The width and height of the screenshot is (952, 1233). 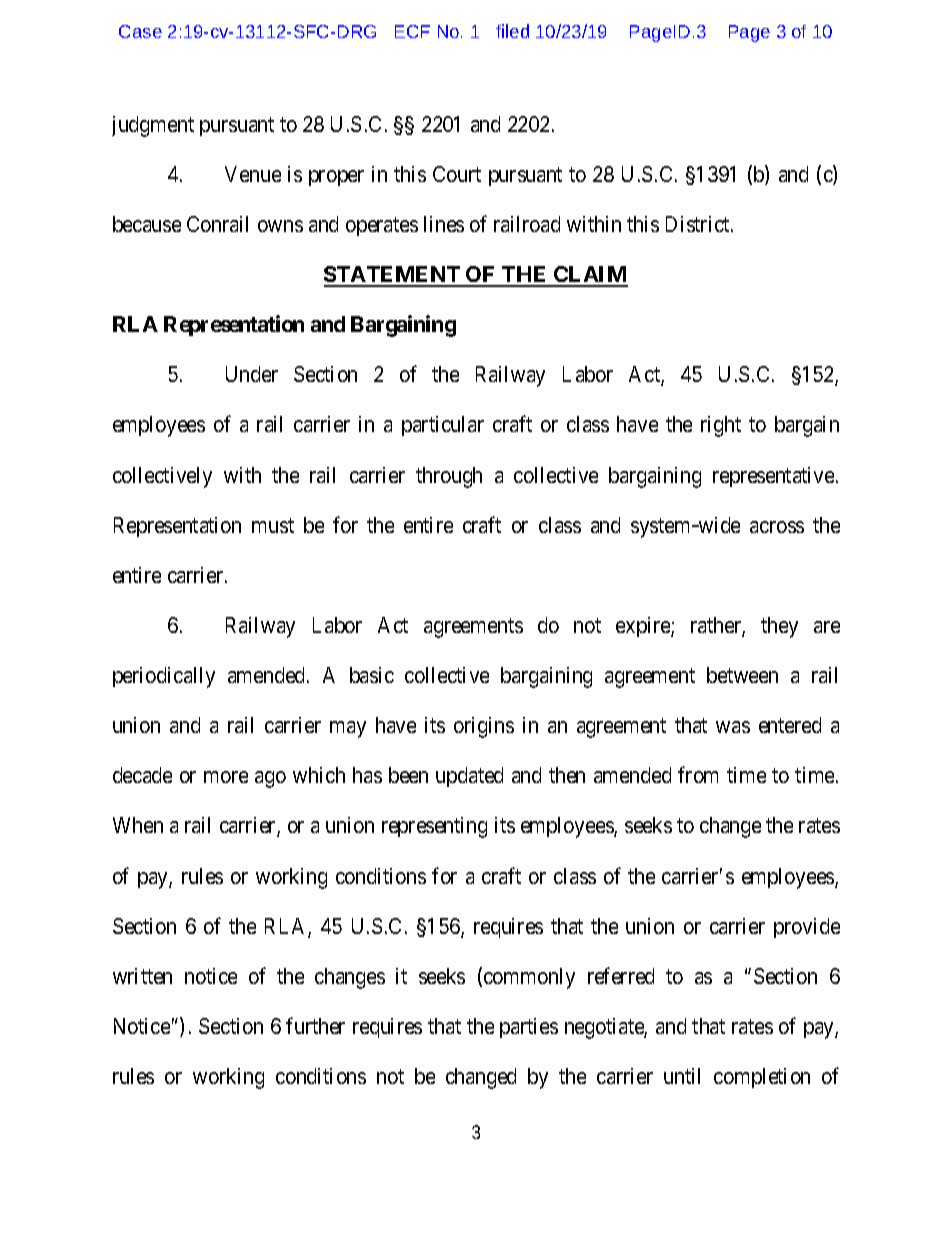 I want to click on filed, so click(x=512, y=31).
